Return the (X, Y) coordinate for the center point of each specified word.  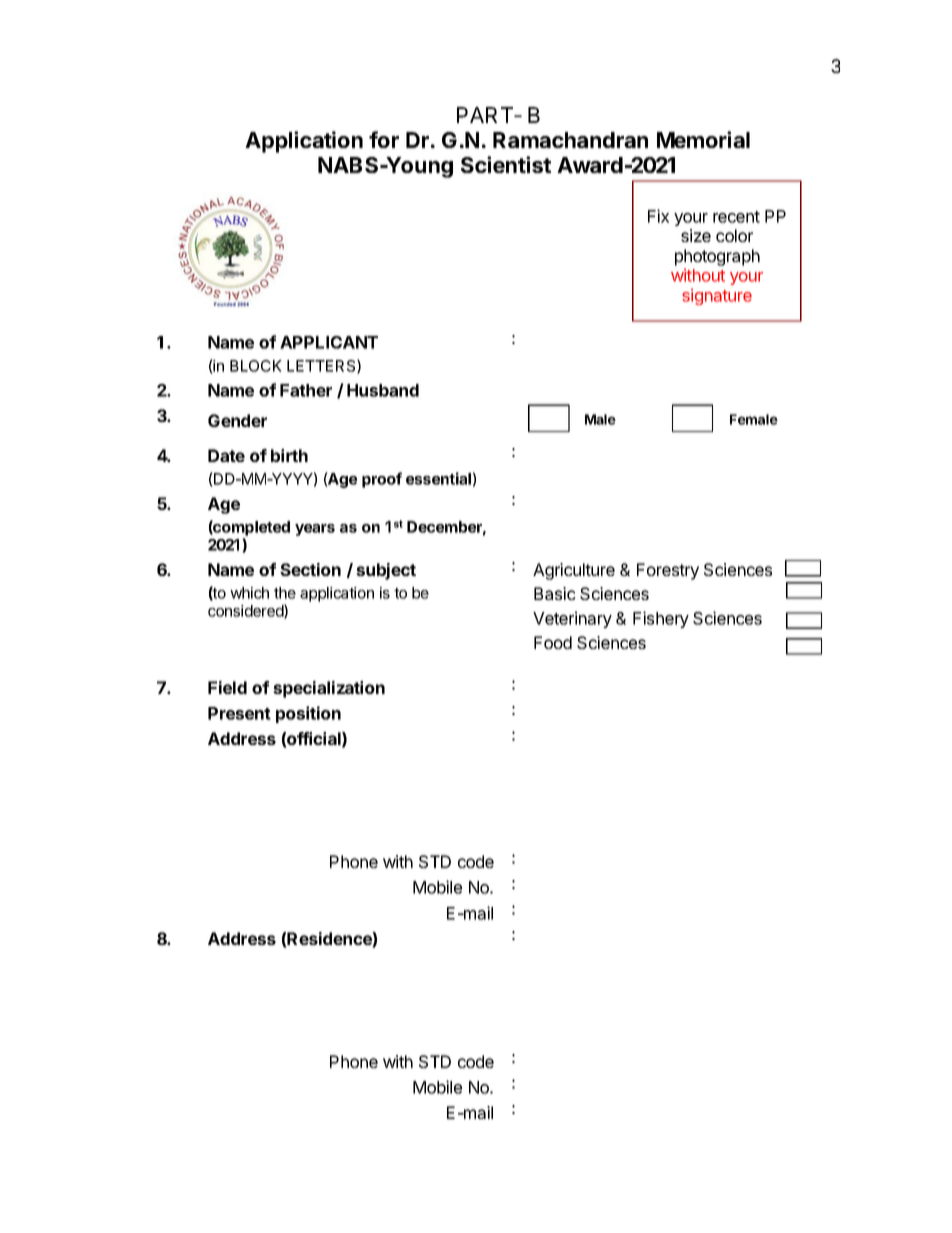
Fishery (661, 619)
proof (382, 480)
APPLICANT (329, 342)
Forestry (668, 571)
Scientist (506, 164)
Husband (383, 390)
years (315, 530)
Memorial (703, 139)
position (308, 714)
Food (553, 642)
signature (717, 296)
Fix (658, 216)
